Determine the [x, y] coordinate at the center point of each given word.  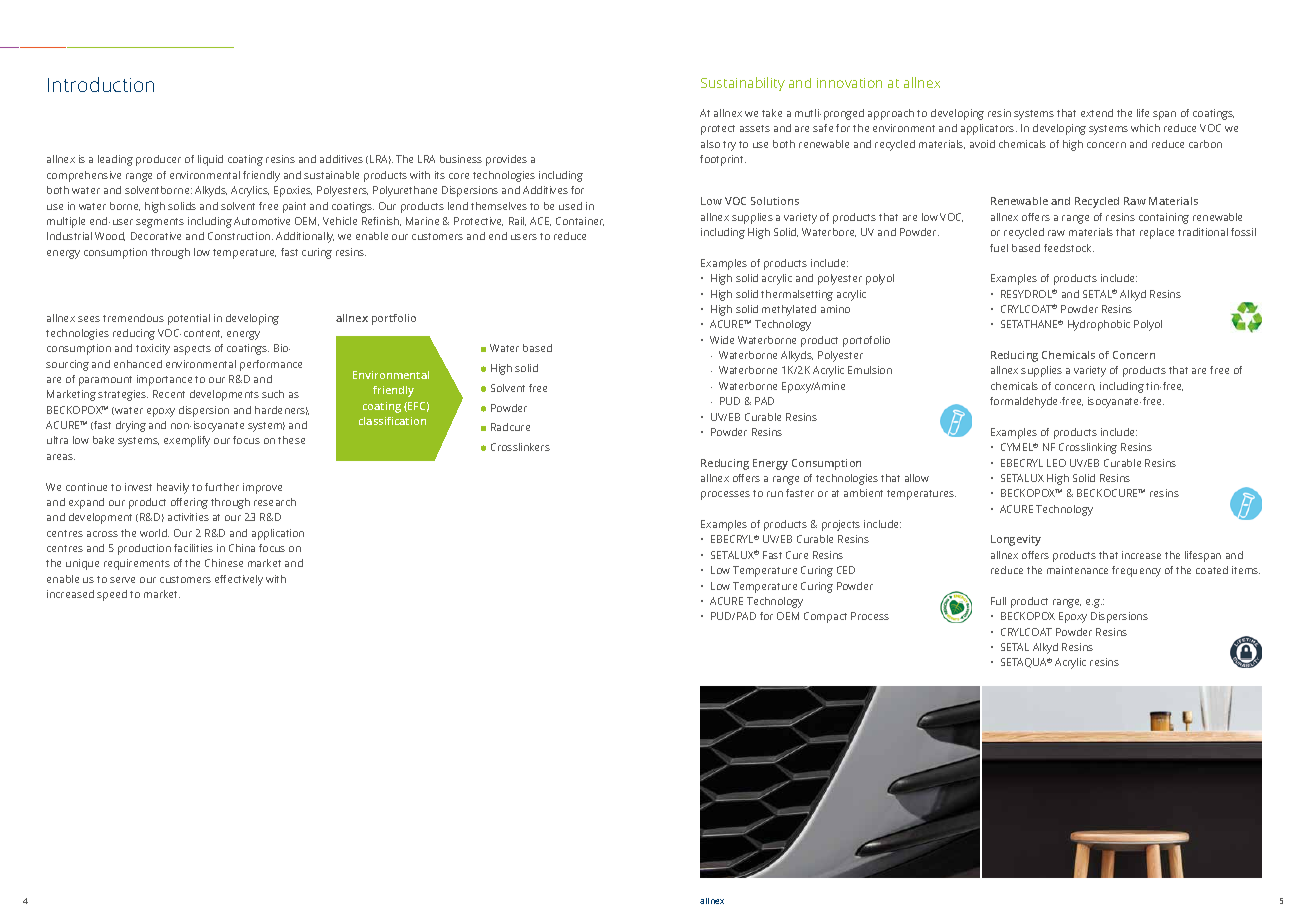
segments [160, 223]
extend [1097, 113]
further [222, 487]
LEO [1056, 463]
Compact [825, 617]
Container [580, 221]
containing [1164, 218]
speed [112, 595]
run [775, 494]
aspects [192, 350]
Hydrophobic [1099, 325]
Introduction [101, 84]
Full [998, 601]
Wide [722, 340]
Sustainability [743, 84]
